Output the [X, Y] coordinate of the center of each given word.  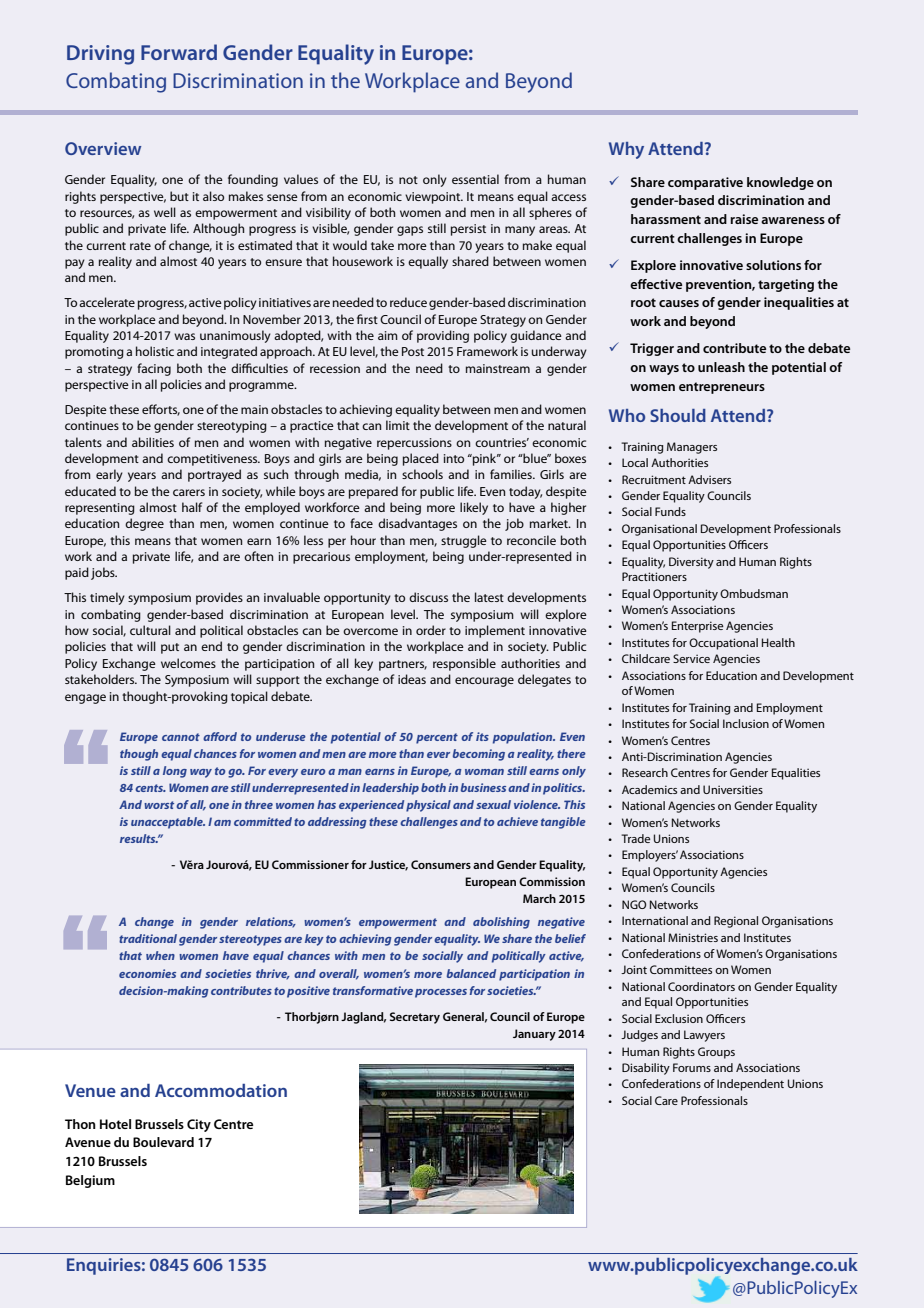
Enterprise [698, 627]
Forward [179, 52]
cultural [150, 630]
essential [475, 179]
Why [626, 150]
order [431, 630]
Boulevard [163, 1142]
